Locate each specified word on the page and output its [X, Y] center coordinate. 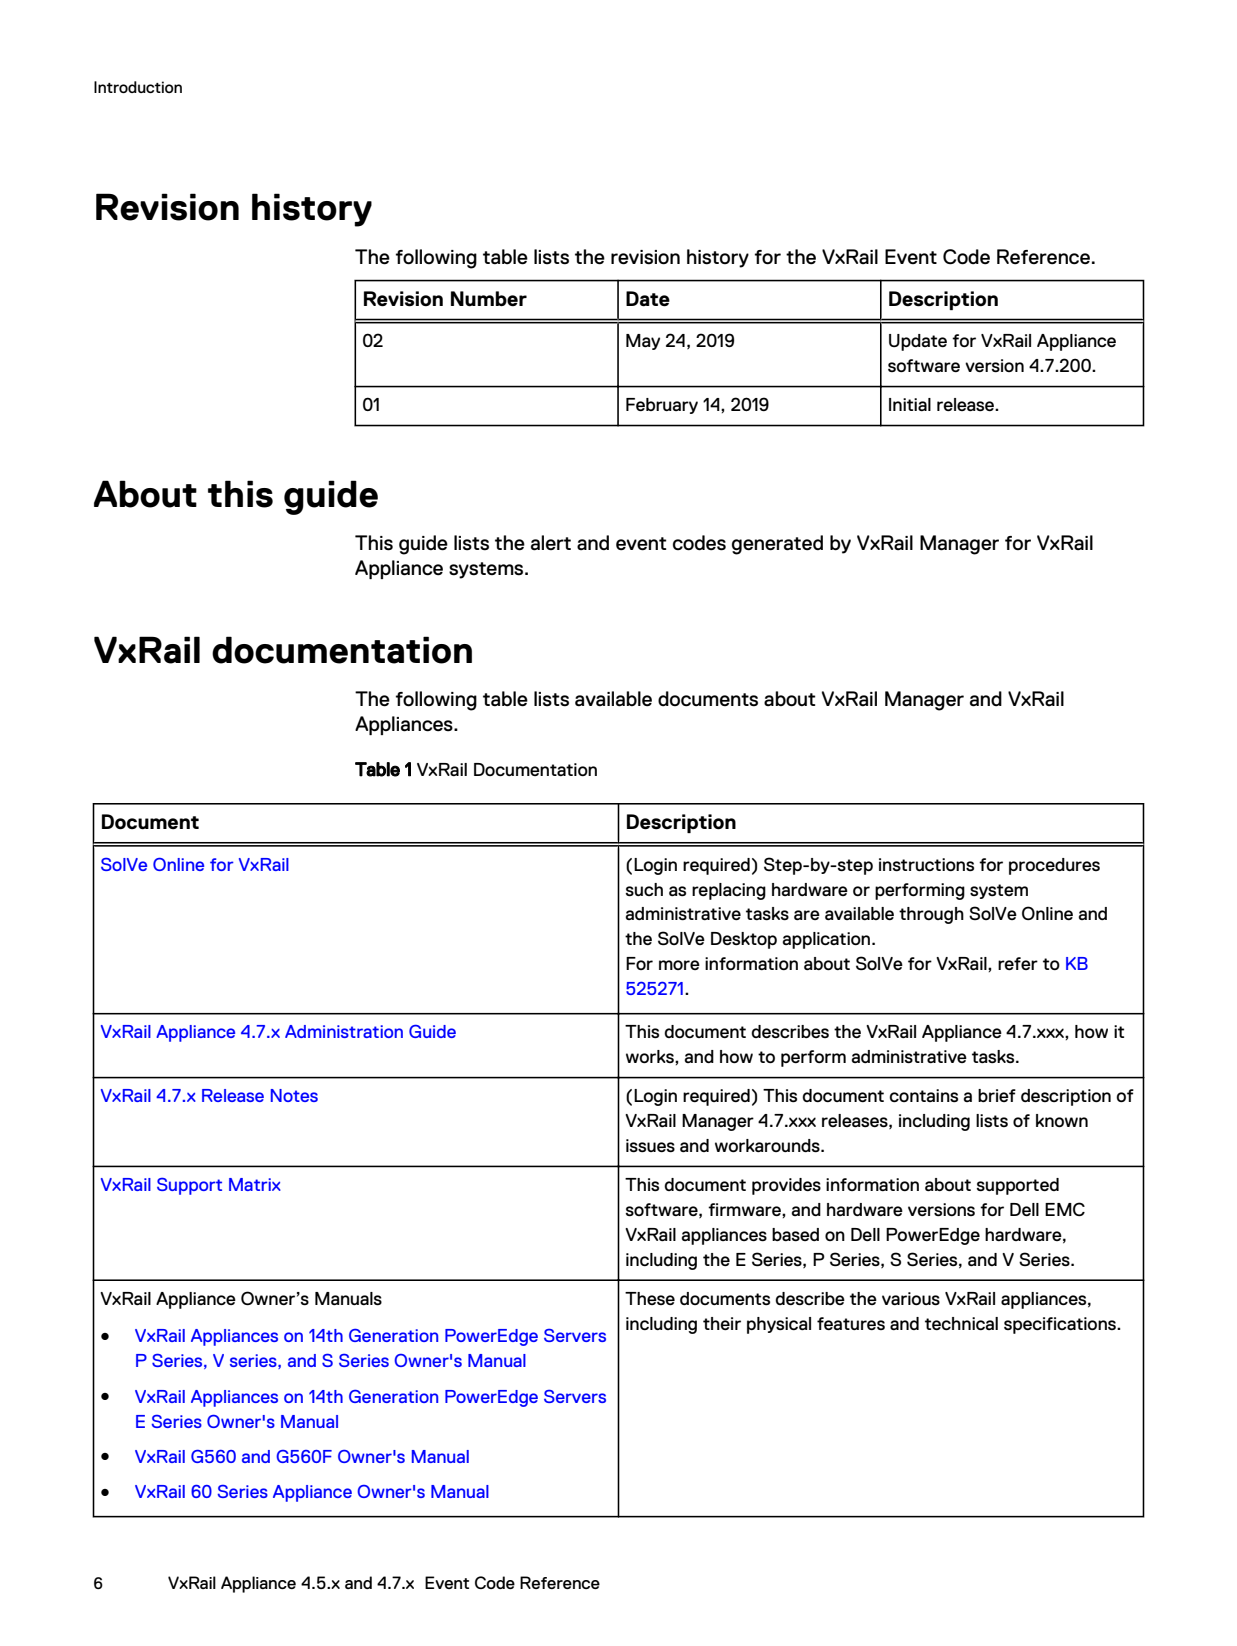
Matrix [255, 1184]
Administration [344, 1031]
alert [551, 543]
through [931, 915]
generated [777, 545]
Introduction [138, 87]
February [662, 406]
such [644, 889]
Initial [910, 404]
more [679, 965]
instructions [926, 864]
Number [489, 299]
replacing [729, 891]
